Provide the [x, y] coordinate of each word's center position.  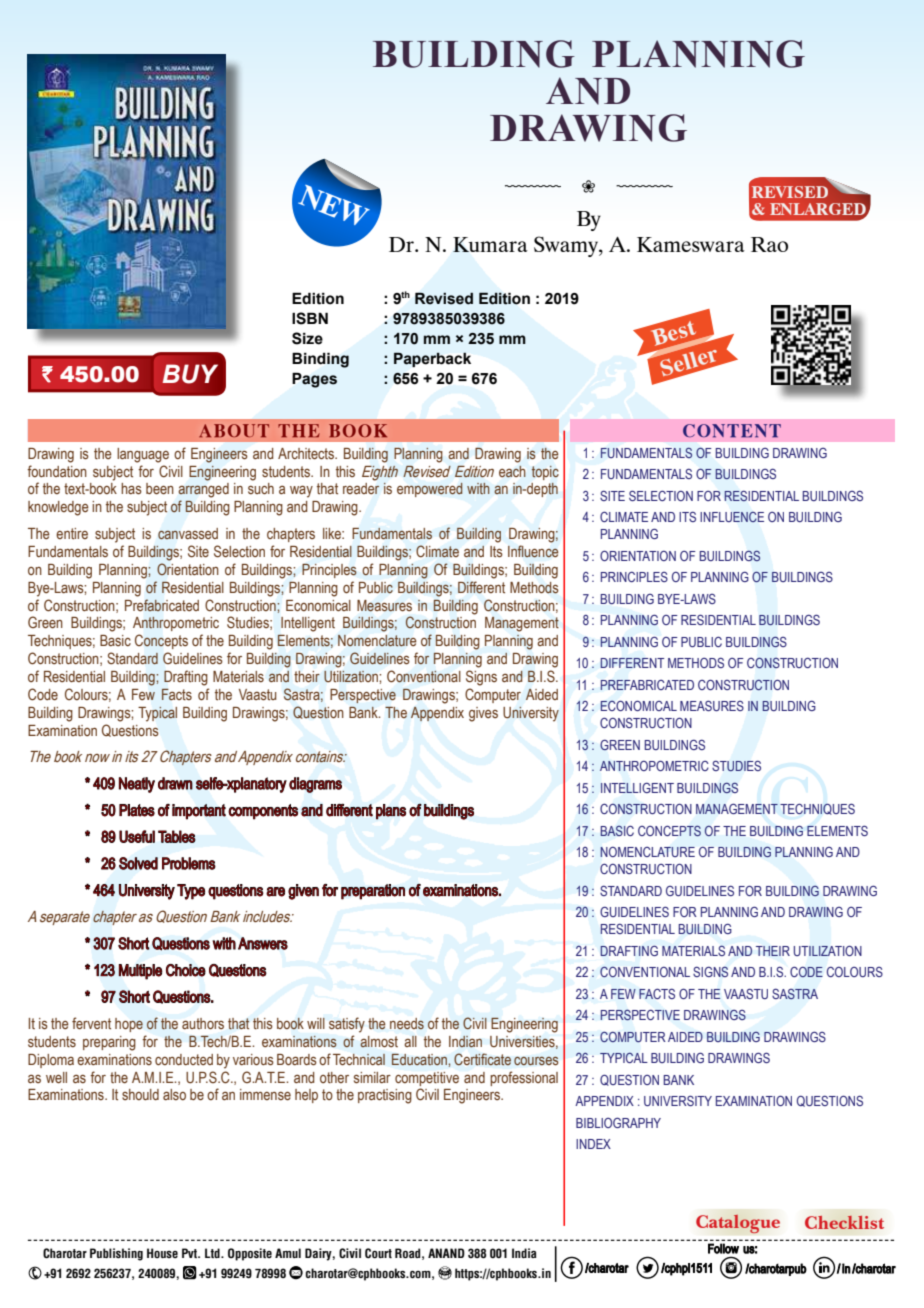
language [143, 455]
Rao [769, 244]
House [162, 1253]
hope [129, 1025]
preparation [373, 892]
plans [391, 812]
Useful [137, 836]
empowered [430, 490]
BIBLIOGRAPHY [618, 1122]
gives [483, 714]
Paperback [432, 359]
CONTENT [732, 431]
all [410, 1041]
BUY [190, 374]
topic [545, 473]
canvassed [188, 534]
